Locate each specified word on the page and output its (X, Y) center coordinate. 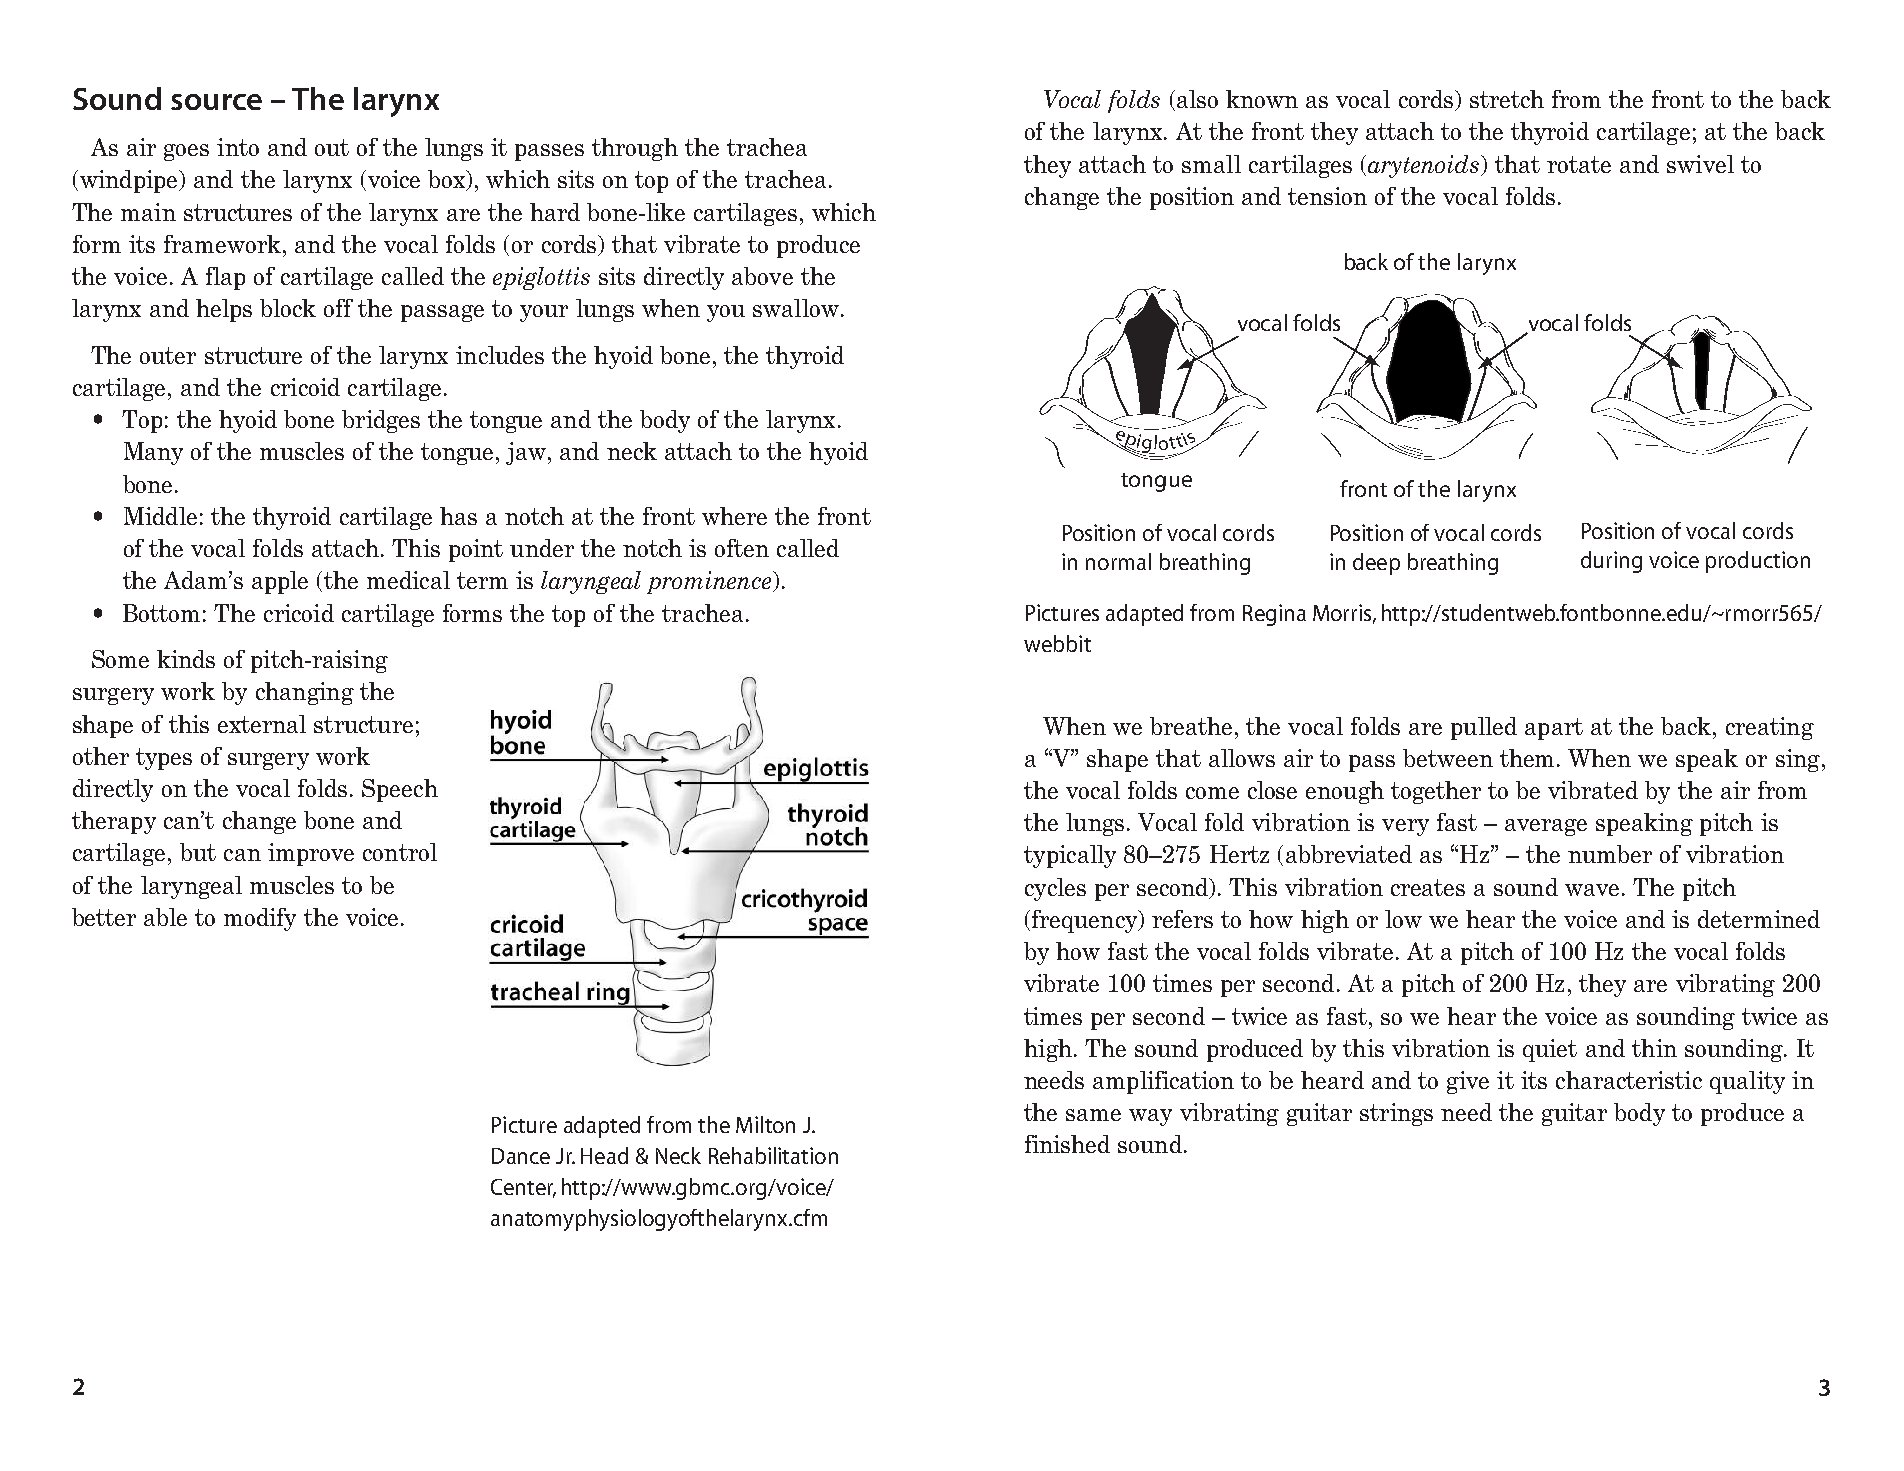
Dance (521, 1156)
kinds (186, 659)
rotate (1579, 164)
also (1197, 99)
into (238, 147)
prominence (710, 582)
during (1611, 562)
